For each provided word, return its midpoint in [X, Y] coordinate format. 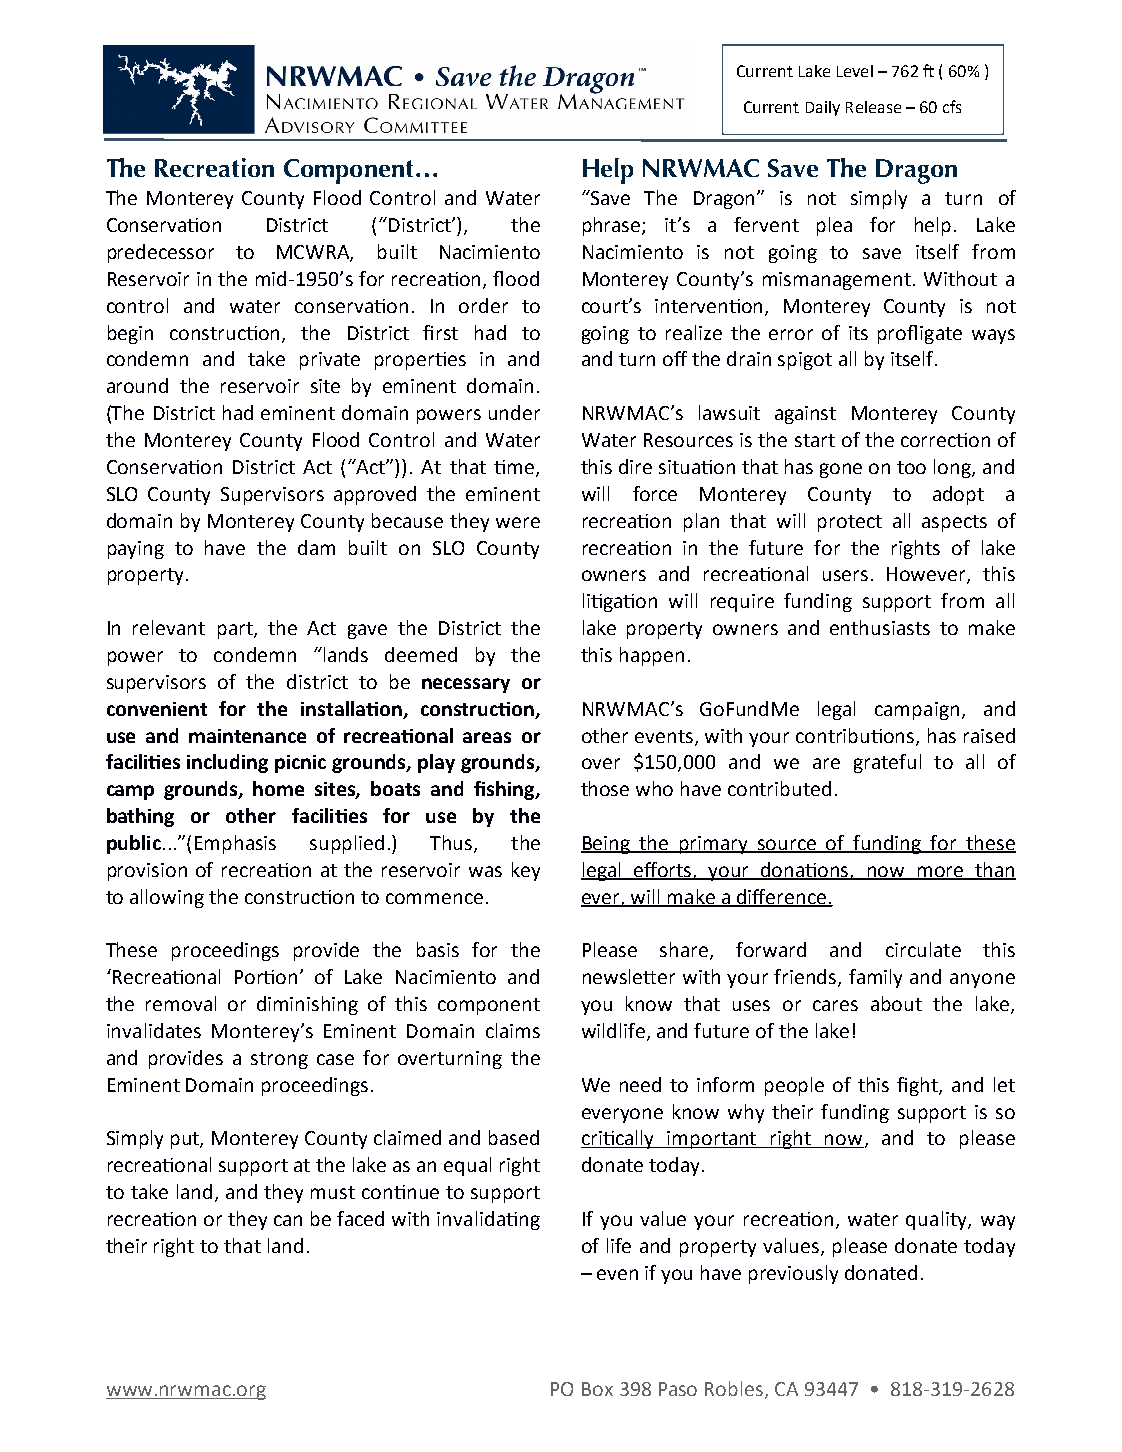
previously [793, 1274]
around [137, 385]
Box [597, 1389]
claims [513, 1030]
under [514, 412]
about [896, 1003]
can [288, 1220]
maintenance [247, 736]
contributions [856, 736]
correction [945, 440]
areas [487, 737]
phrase [613, 226]
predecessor [161, 253]
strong [279, 1060]
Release [873, 107]
